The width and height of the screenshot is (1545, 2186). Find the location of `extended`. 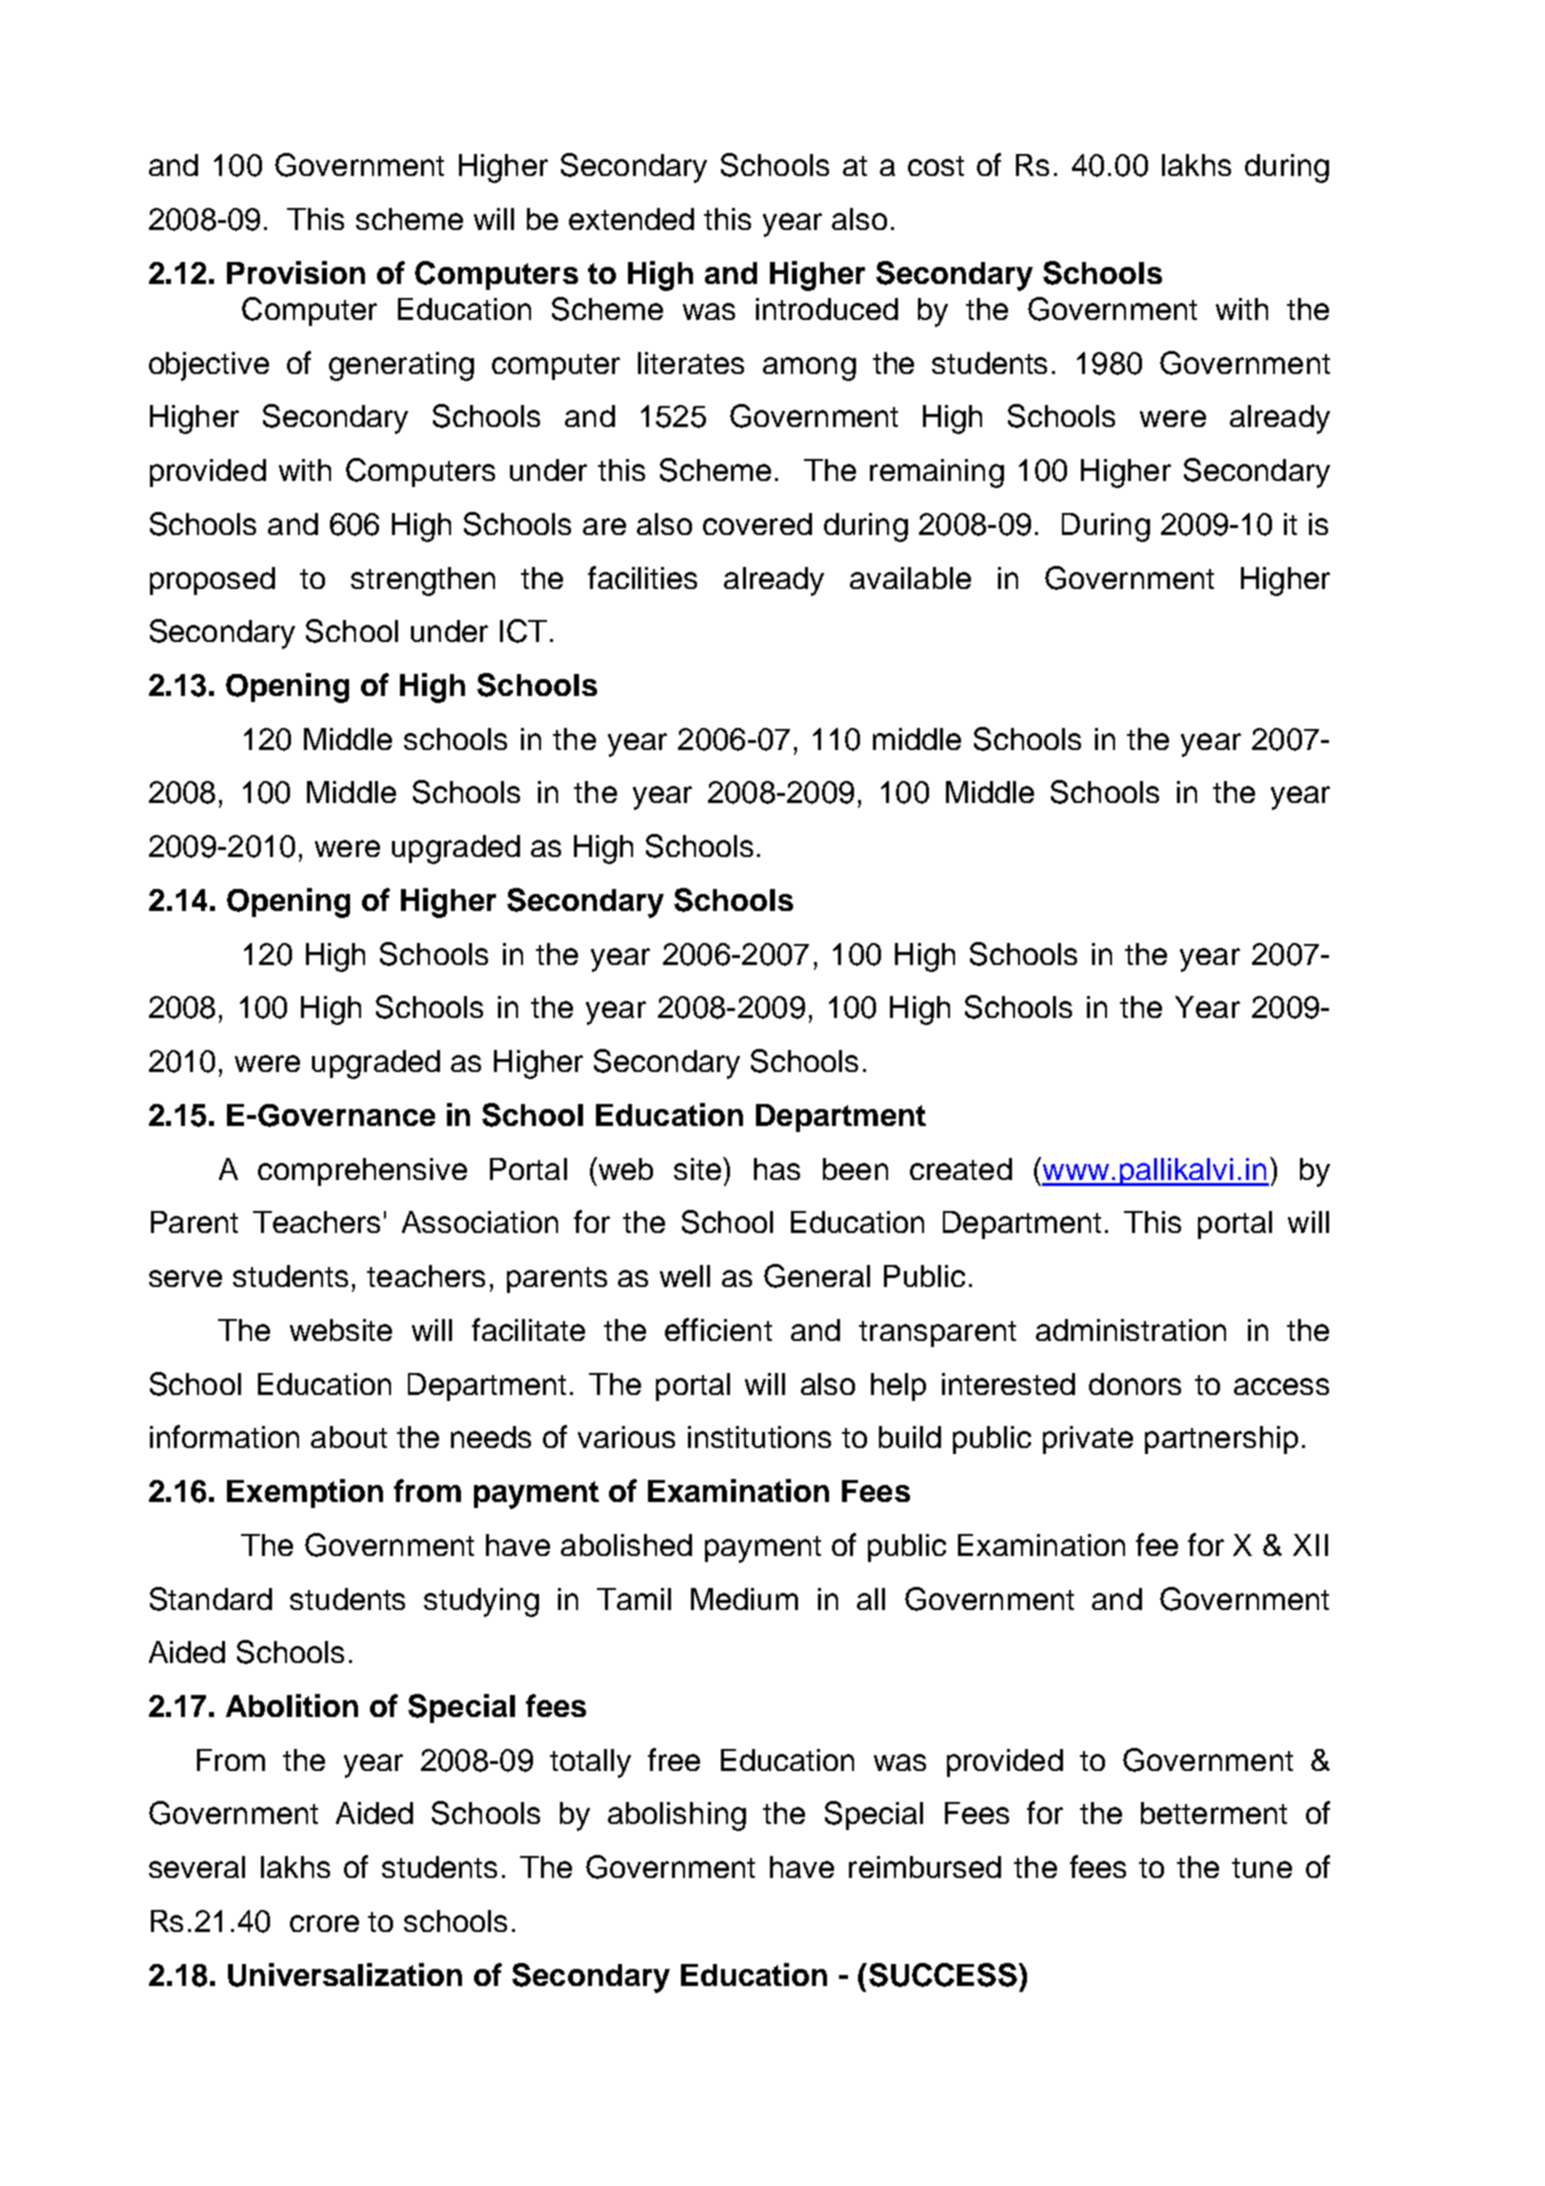

extended is located at coordinates (631, 219).
